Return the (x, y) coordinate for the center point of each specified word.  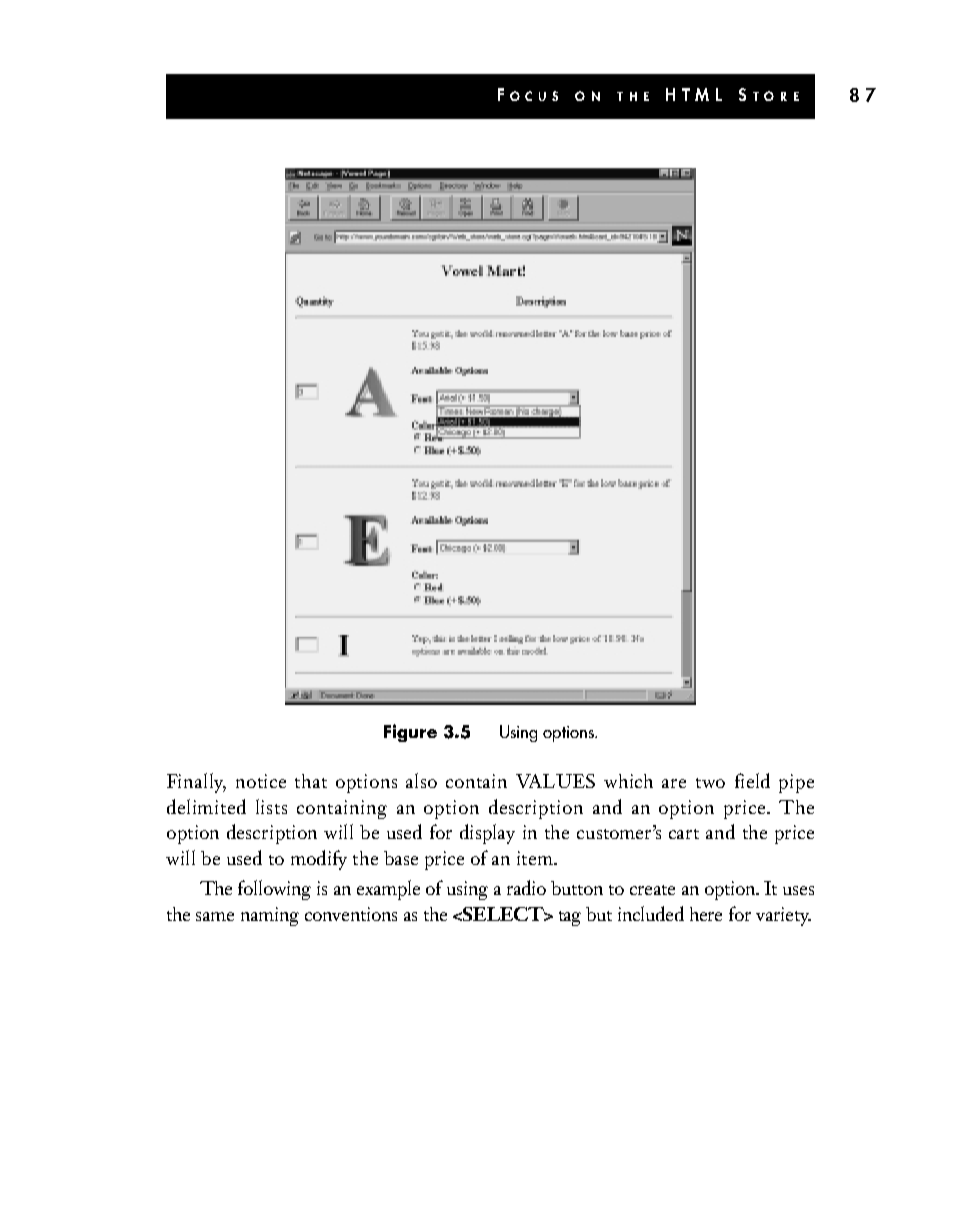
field (752, 780)
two (710, 783)
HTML (694, 94)
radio (526, 887)
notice (261, 781)
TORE (776, 96)
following (274, 890)
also (421, 780)
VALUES (555, 781)
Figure (410, 733)
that (311, 781)
